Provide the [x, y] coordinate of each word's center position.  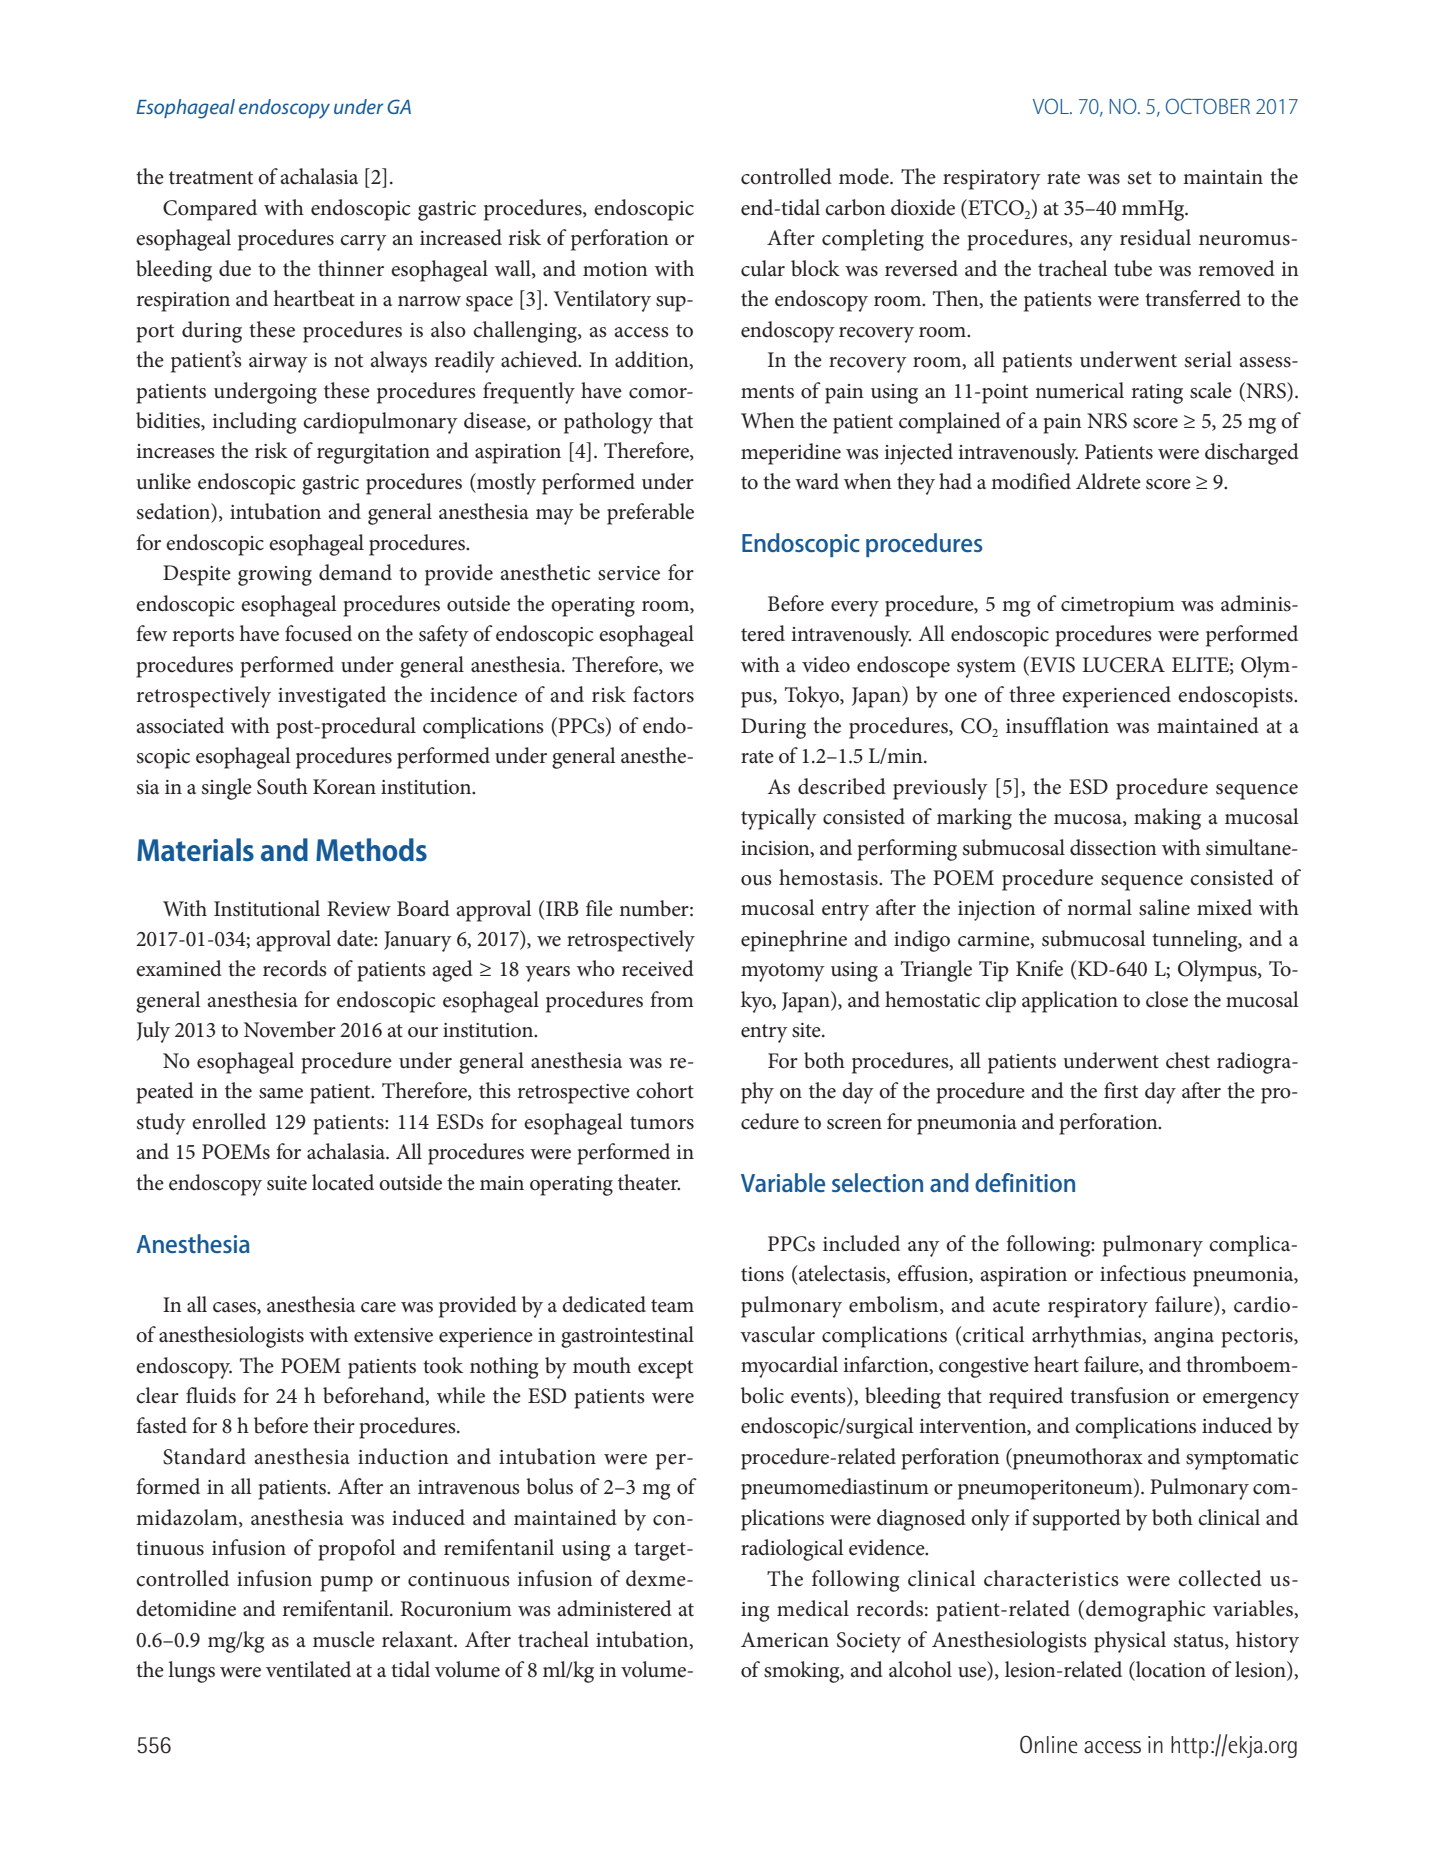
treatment [211, 178]
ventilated [308, 1669]
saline [1164, 907]
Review [359, 909]
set [1140, 178]
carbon [855, 207]
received [658, 968]
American [785, 1640]
